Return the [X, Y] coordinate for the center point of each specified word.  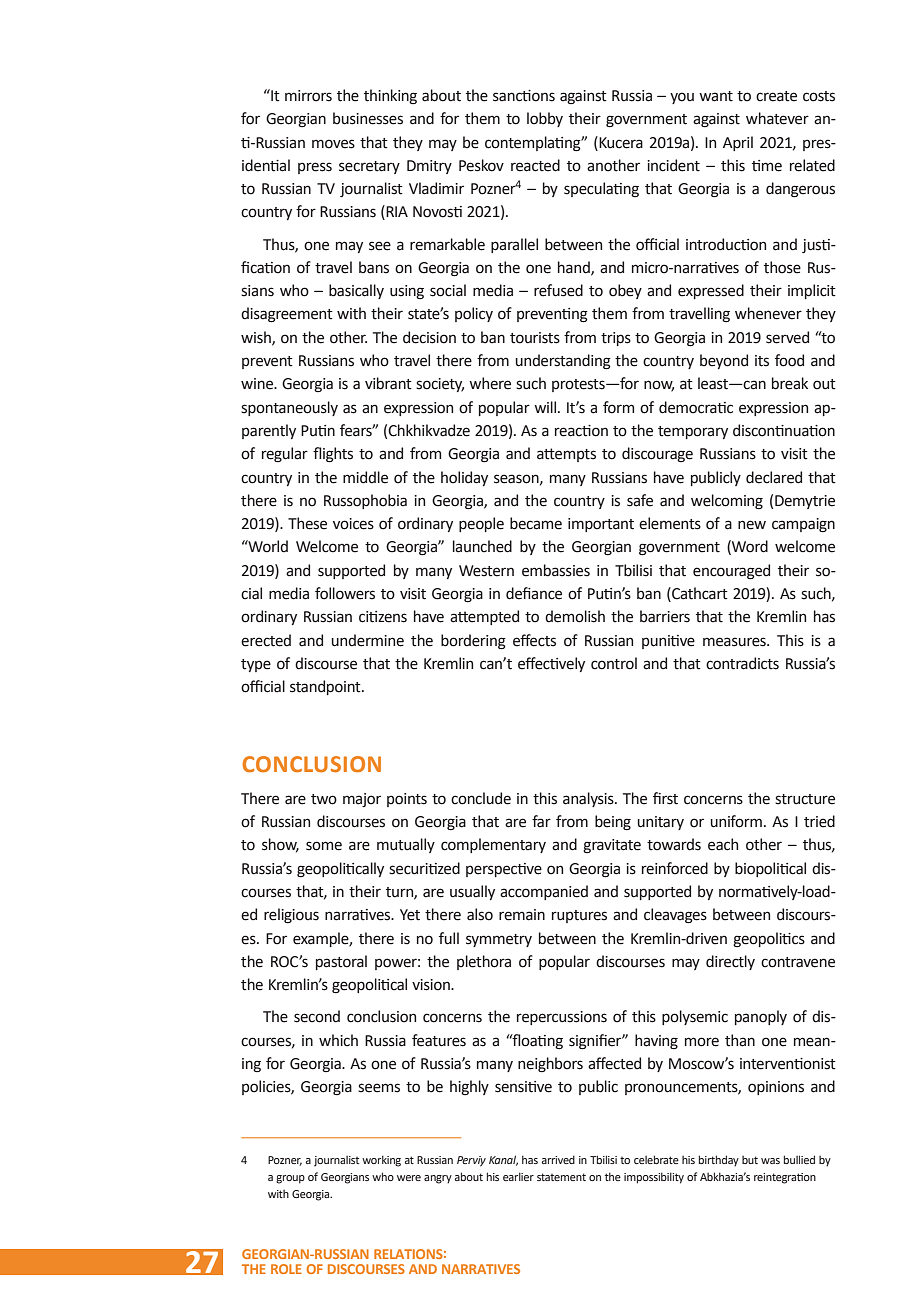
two [324, 799]
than [740, 1040]
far [541, 821]
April [738, 143]
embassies [556, 570]
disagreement [287, 315]
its [762, 361]
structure [805, 799]
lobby [545, 119]
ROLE [286, 1269]
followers [345, 593]
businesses [368, 118]
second [317, 1016]
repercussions [562, 1018]
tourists [535, 338]
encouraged [731, 572]
